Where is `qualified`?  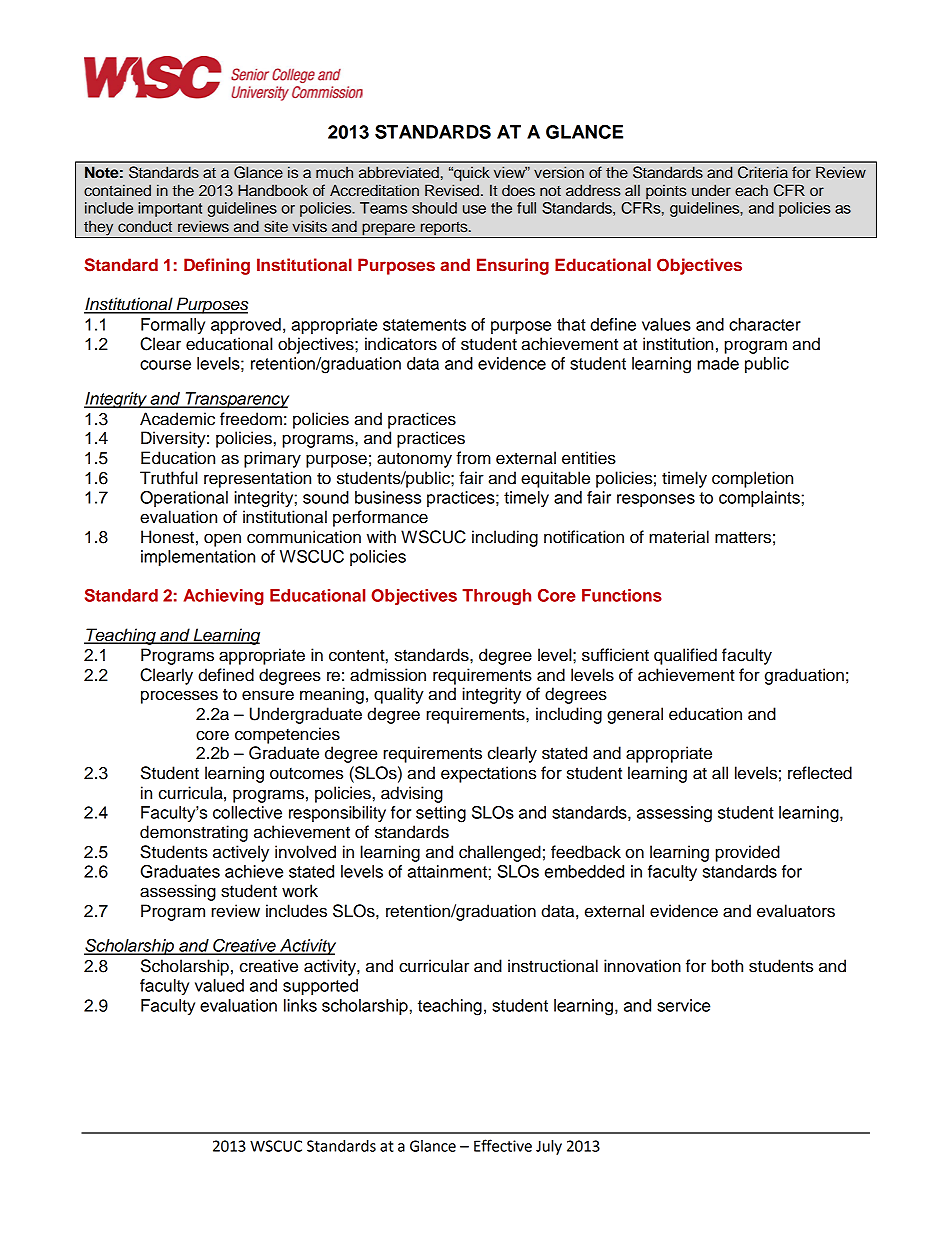 qualified is located at coordinates (685, 656).
